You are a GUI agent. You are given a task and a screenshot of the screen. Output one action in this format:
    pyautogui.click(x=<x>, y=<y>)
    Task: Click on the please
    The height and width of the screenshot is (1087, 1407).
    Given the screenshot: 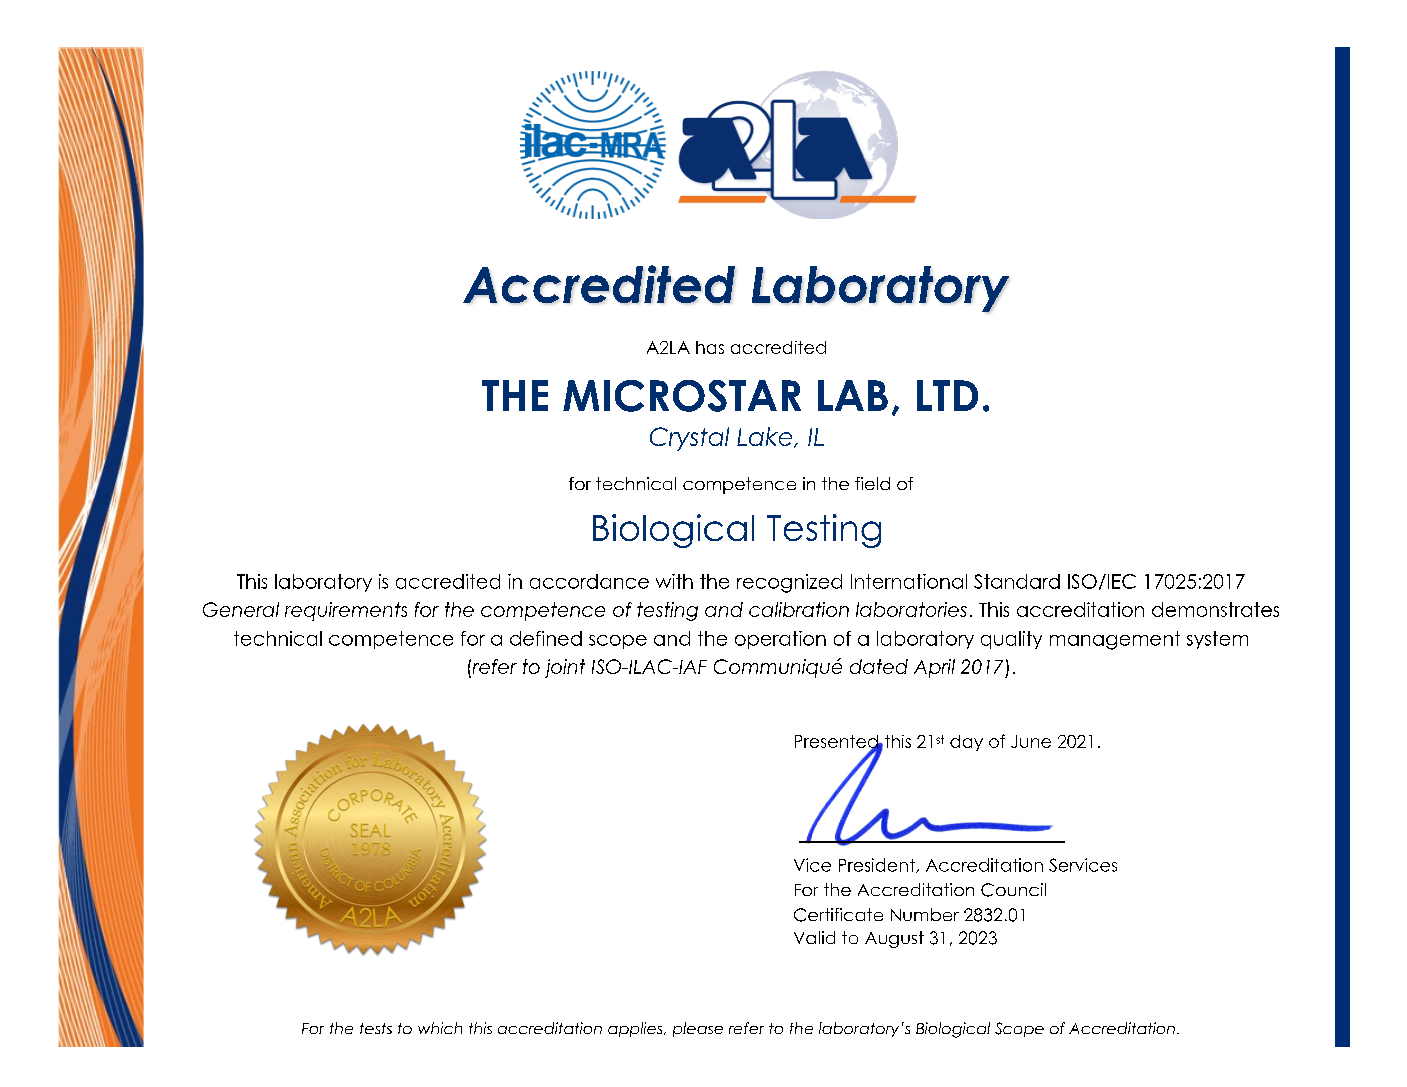 What is the action you would take?
    pyautogui.click(x=698, y=1029)
